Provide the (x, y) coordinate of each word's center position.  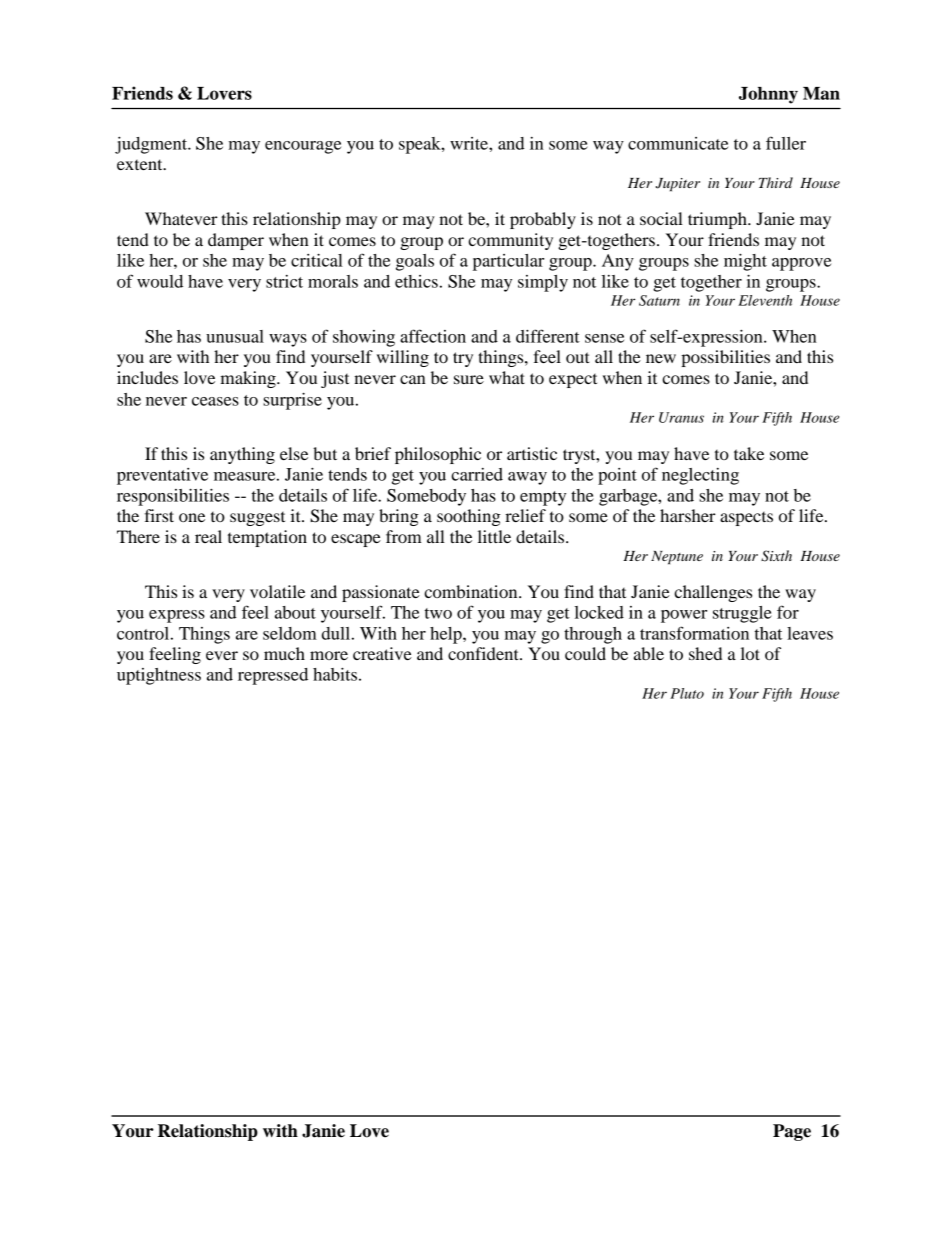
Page (792, 1132)
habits (335, 674)
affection (433, 336)
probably (543, 220)
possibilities (725, 358)
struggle (742, 614)
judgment (152, 145)
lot (750, 653)
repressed (273, 676)
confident (484, 653)
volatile (277, 591)
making (249, 379)
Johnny (768, 95)
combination (472, 591)
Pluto (687, 693)
